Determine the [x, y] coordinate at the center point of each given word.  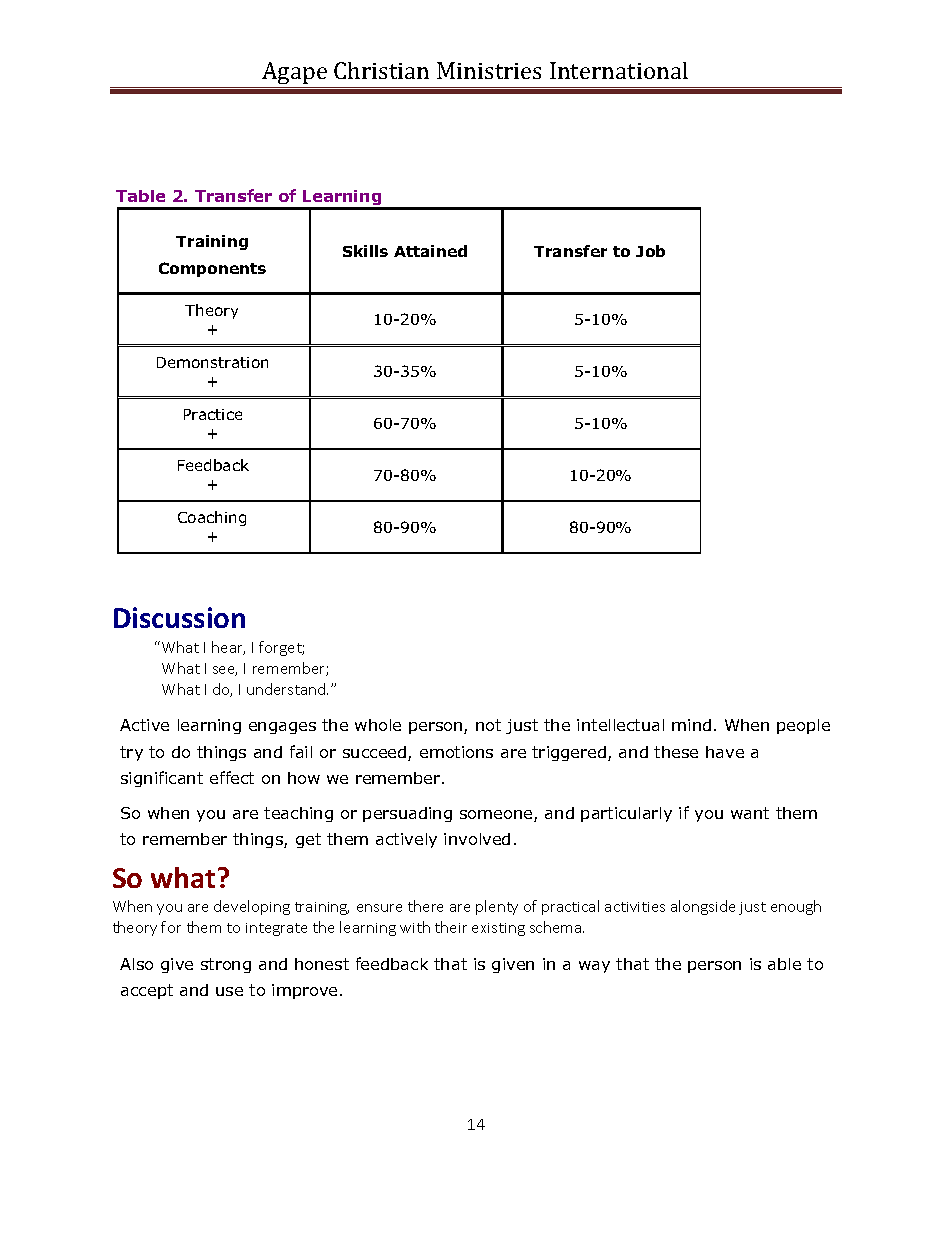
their [451, 927]
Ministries [489, 70]
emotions [456, 752]
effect [232, 777]
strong [226, 965]
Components [212, 269]
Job [650, 251]
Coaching [212, 518]
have [725, 752]
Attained [430, 251]
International [619, 70]
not [488, 725]
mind [691, 725]
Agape [295, 75]
